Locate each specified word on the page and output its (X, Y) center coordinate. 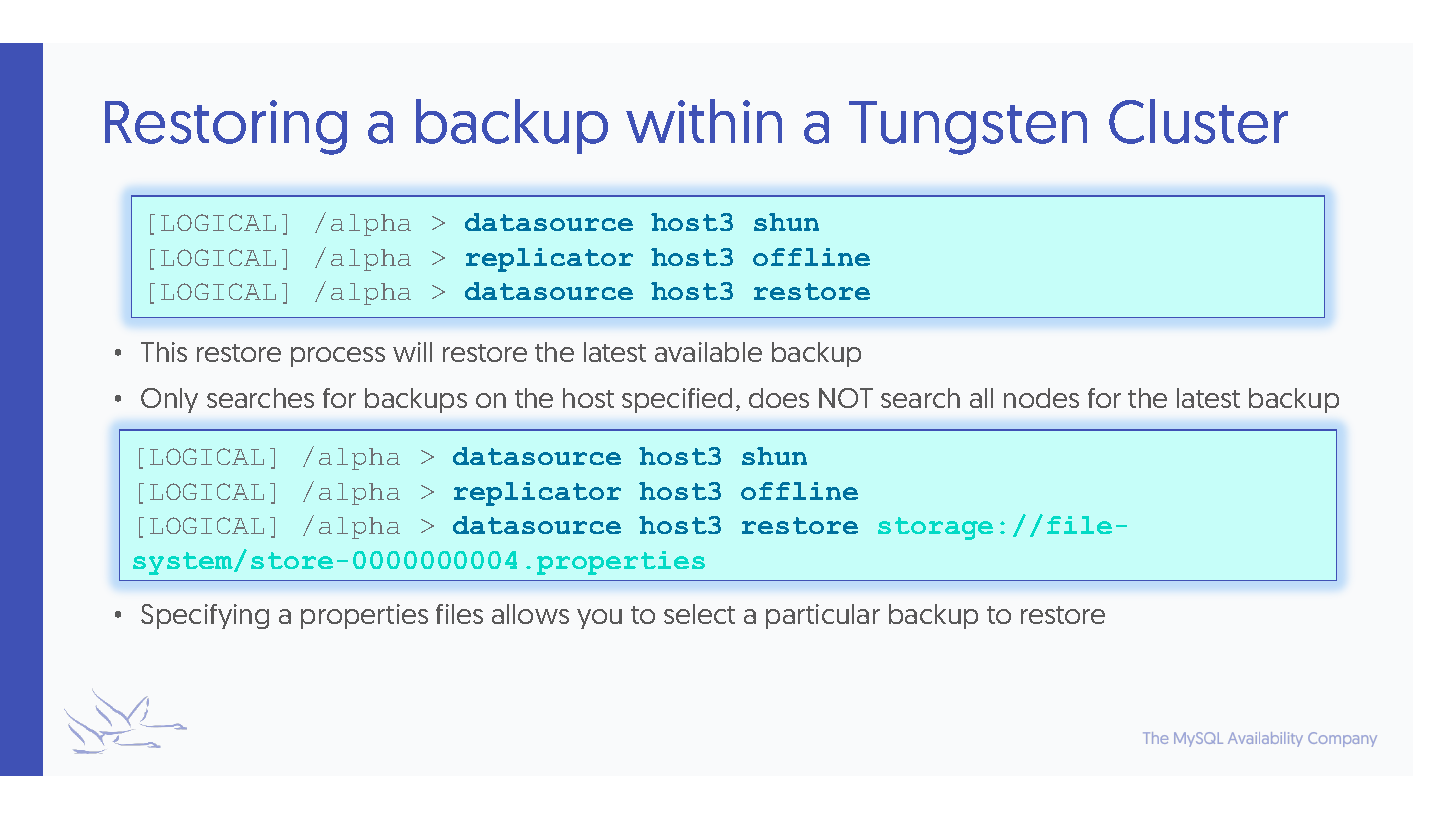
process (338, 357)
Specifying (205, 616)
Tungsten (968, 128)
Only (169, 400)
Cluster (1198, 121)
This (164, 352)
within (704, 121)
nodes (1041, 398)
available (708, 352)
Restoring (226, 127)
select (699, 614)
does (779, 398)
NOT (846, 398)
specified (677, 400)
